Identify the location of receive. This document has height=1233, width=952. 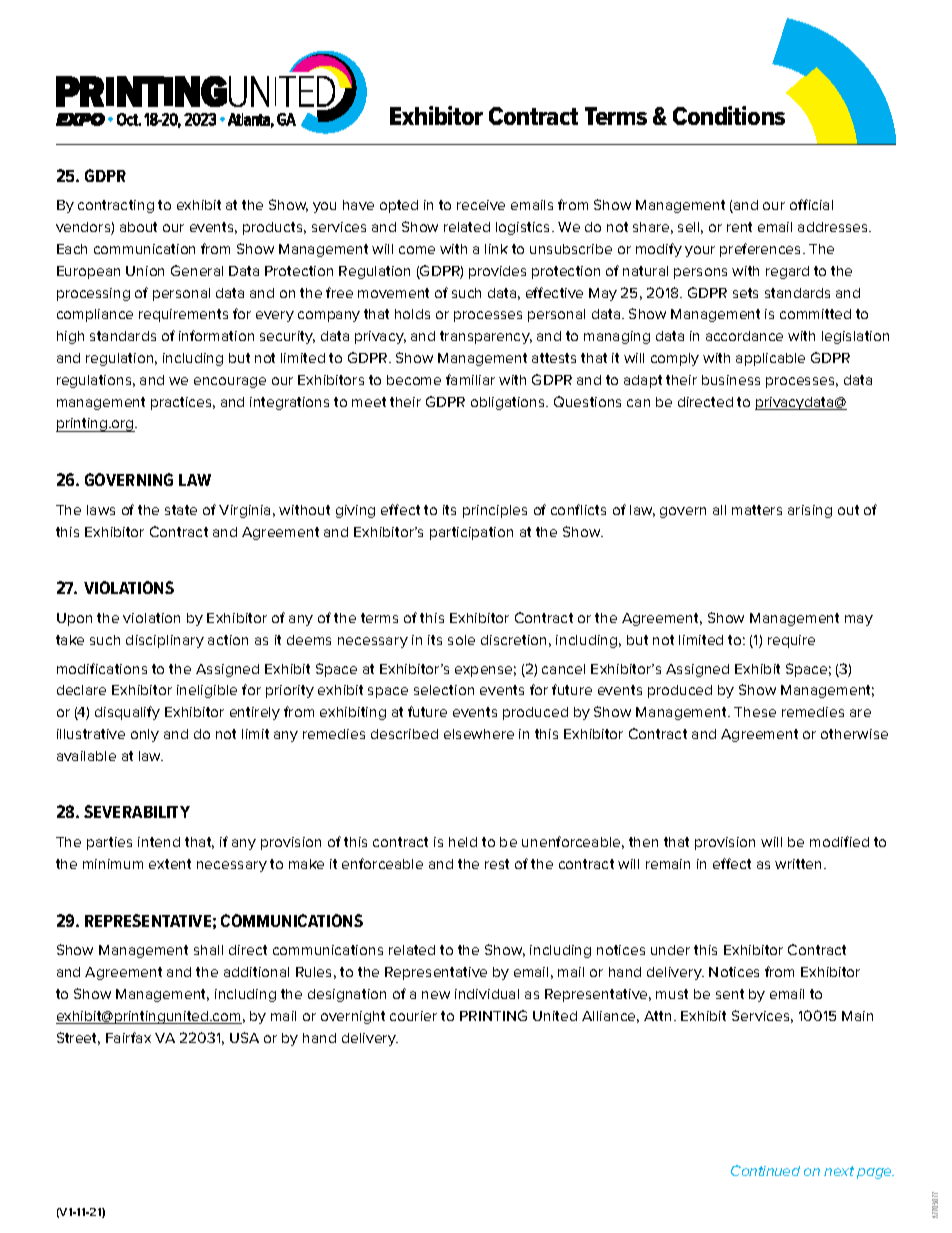
(481, 205).
